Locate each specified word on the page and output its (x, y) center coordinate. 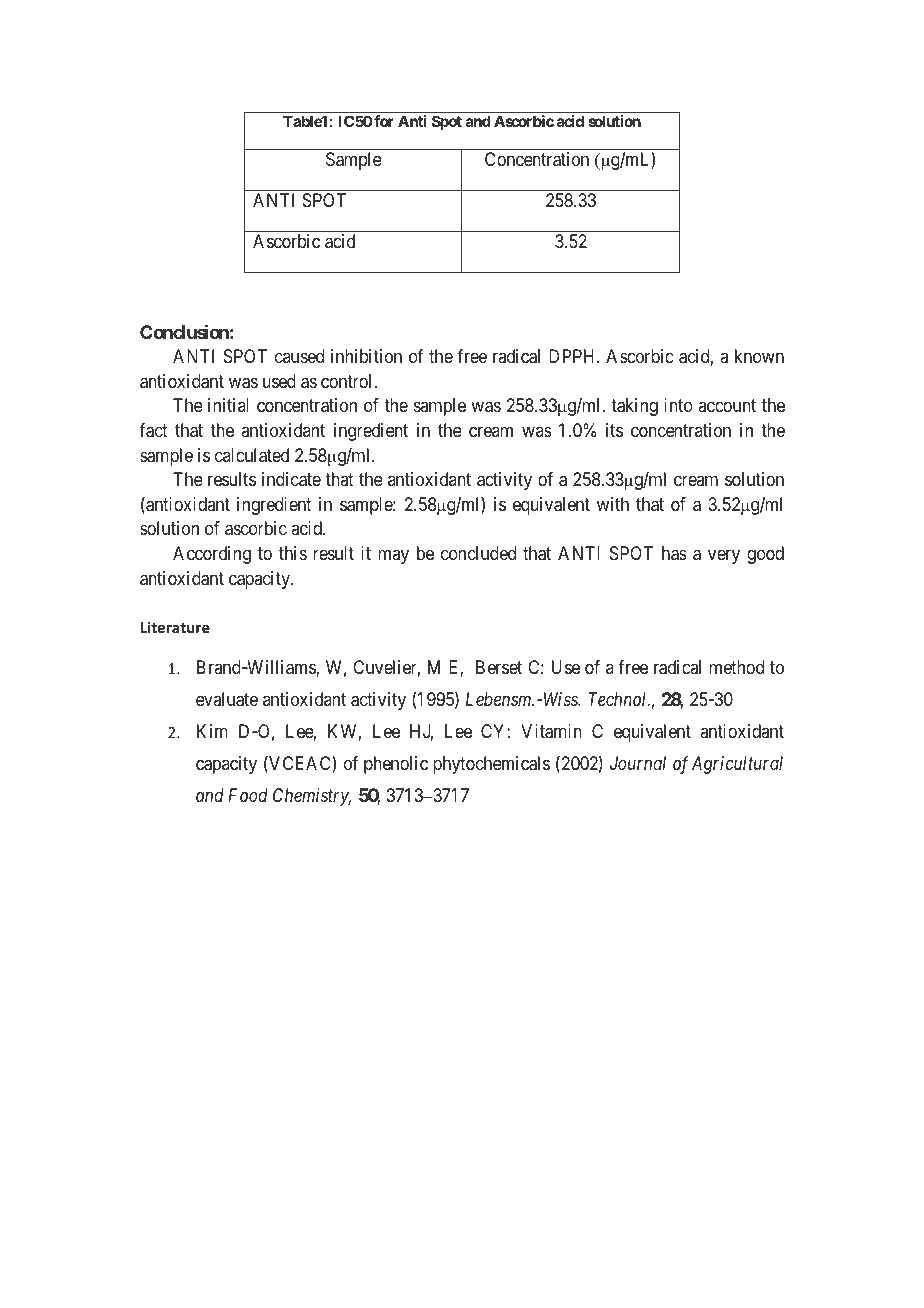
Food (248, 795)
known (759, 356)
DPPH (573, 356)
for (384, 121)
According (212, 555)
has (674, 553)
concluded (478, 553)
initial (228, 405)
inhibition (366, 356)
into (678, 405)
